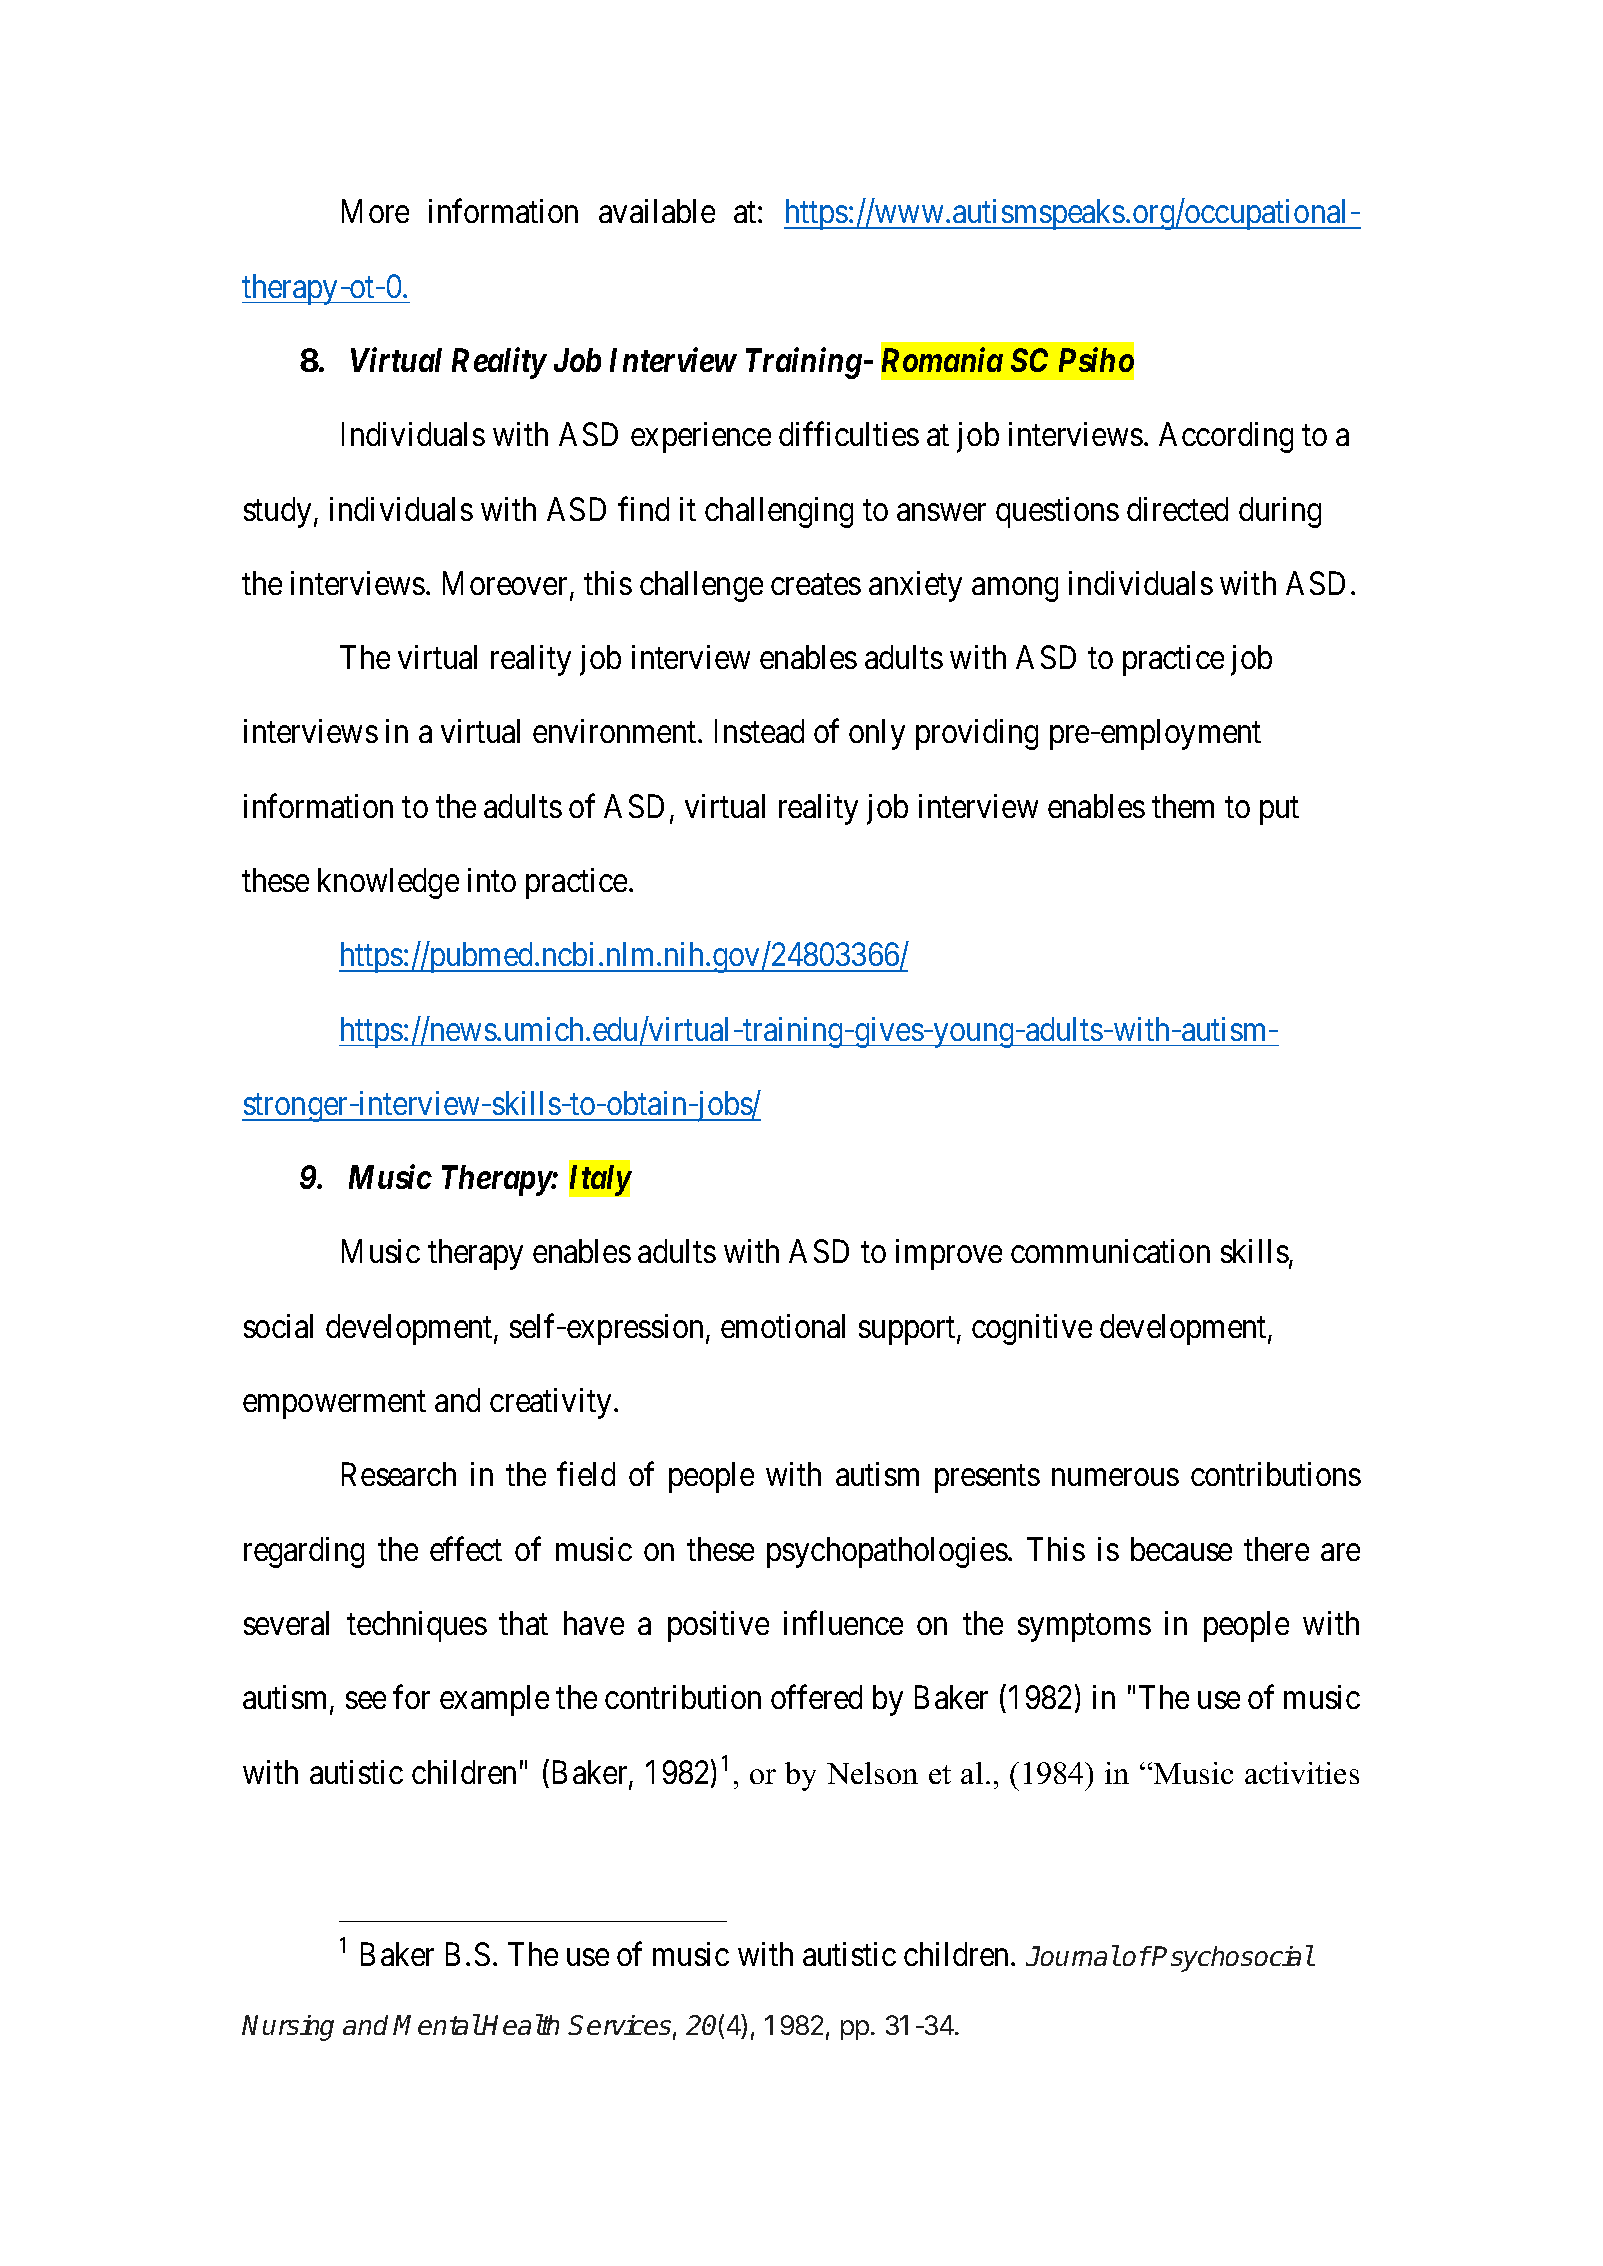 The image size is (1603, 2266). I want to click on empowerment, so click(334, 1405).
